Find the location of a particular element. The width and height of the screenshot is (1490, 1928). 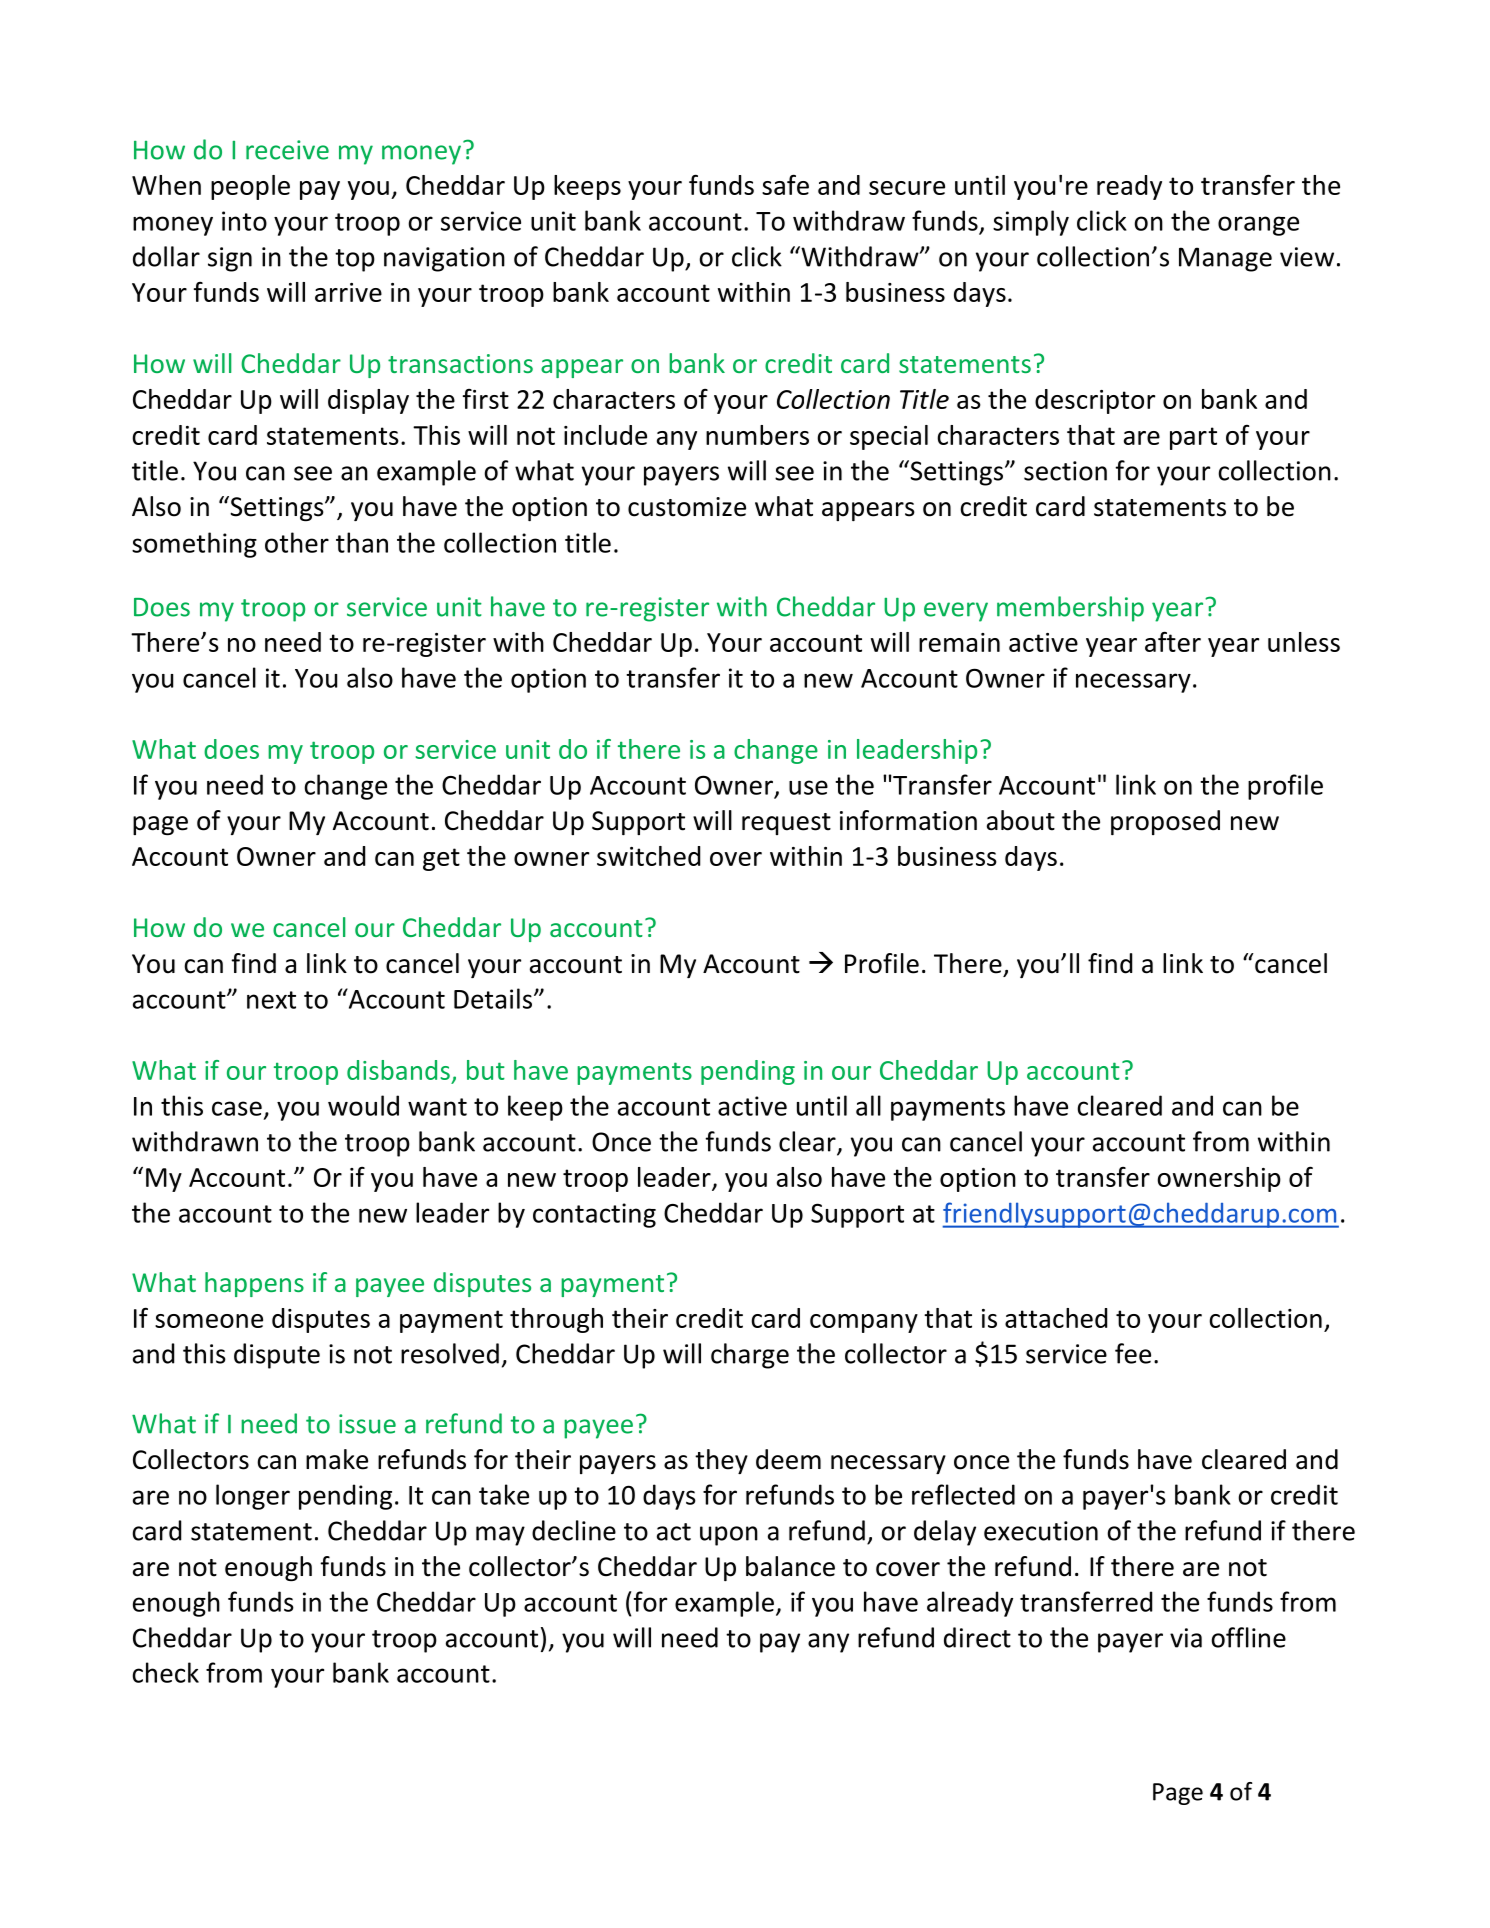

charge is located at coordinates (750, 1356).
